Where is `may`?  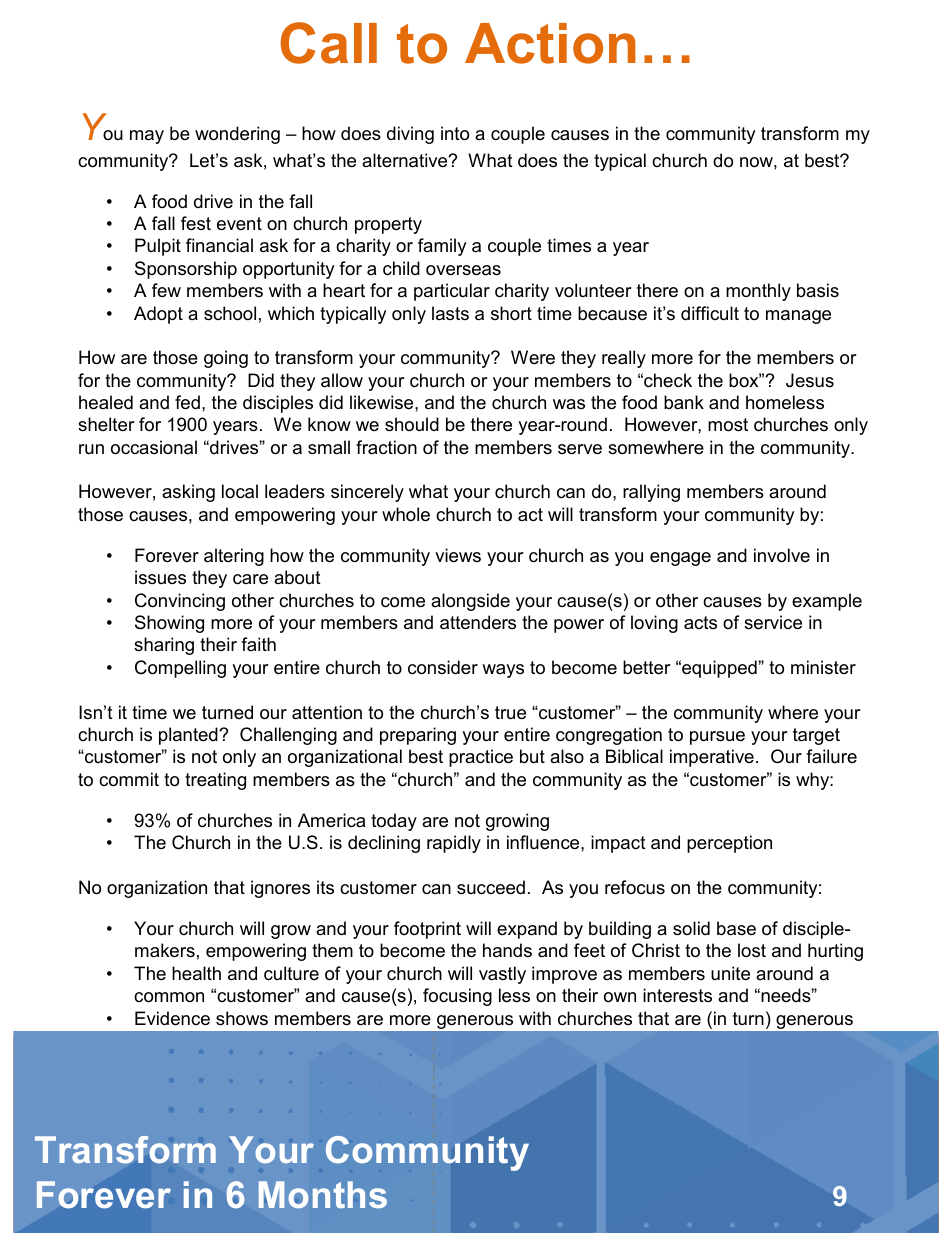 may is located at coordinates (147, 137).
